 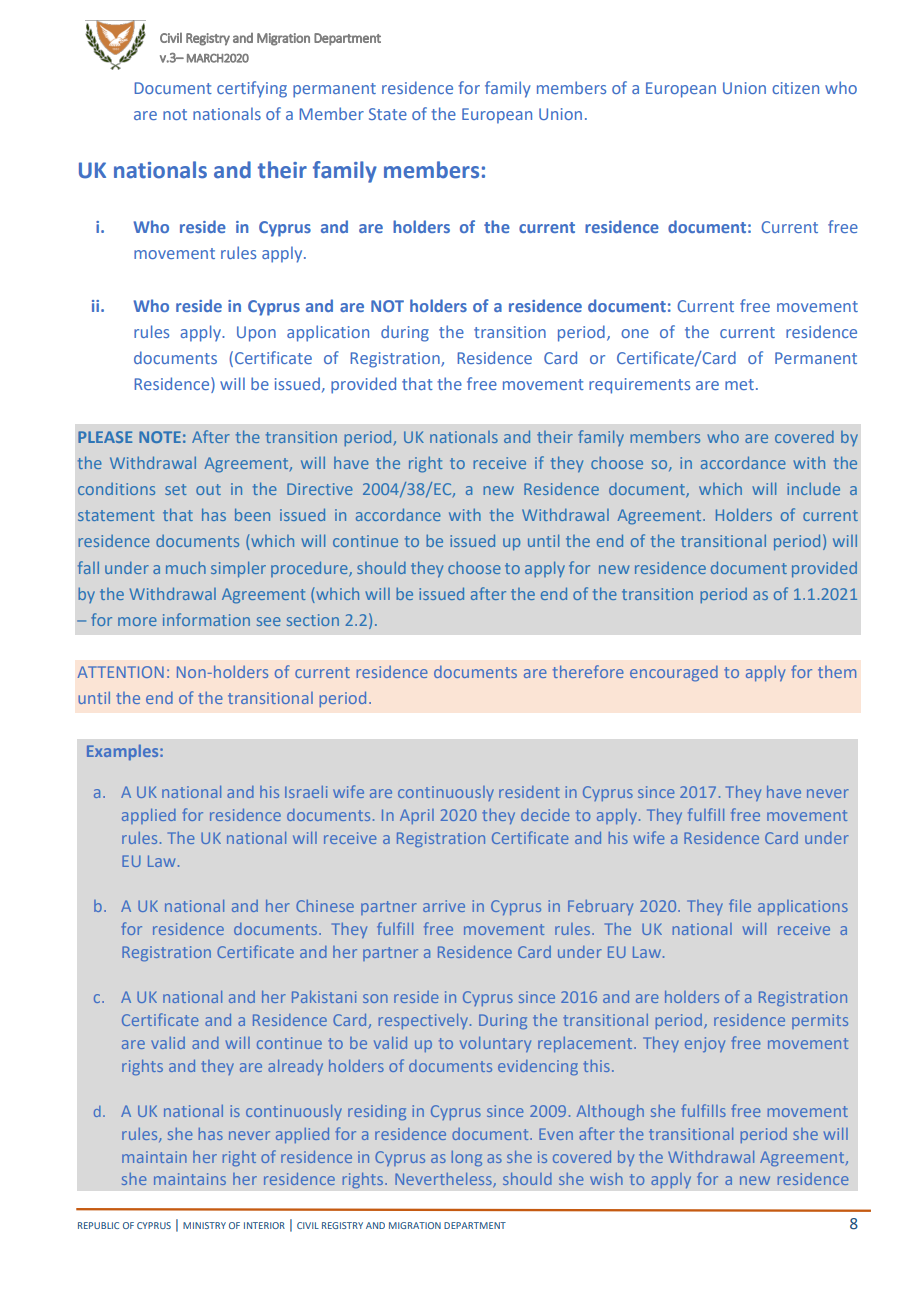 What do you see at coordinates (206, 619) in the screenshot?
I see `information` at bounding box center [206, 619].
